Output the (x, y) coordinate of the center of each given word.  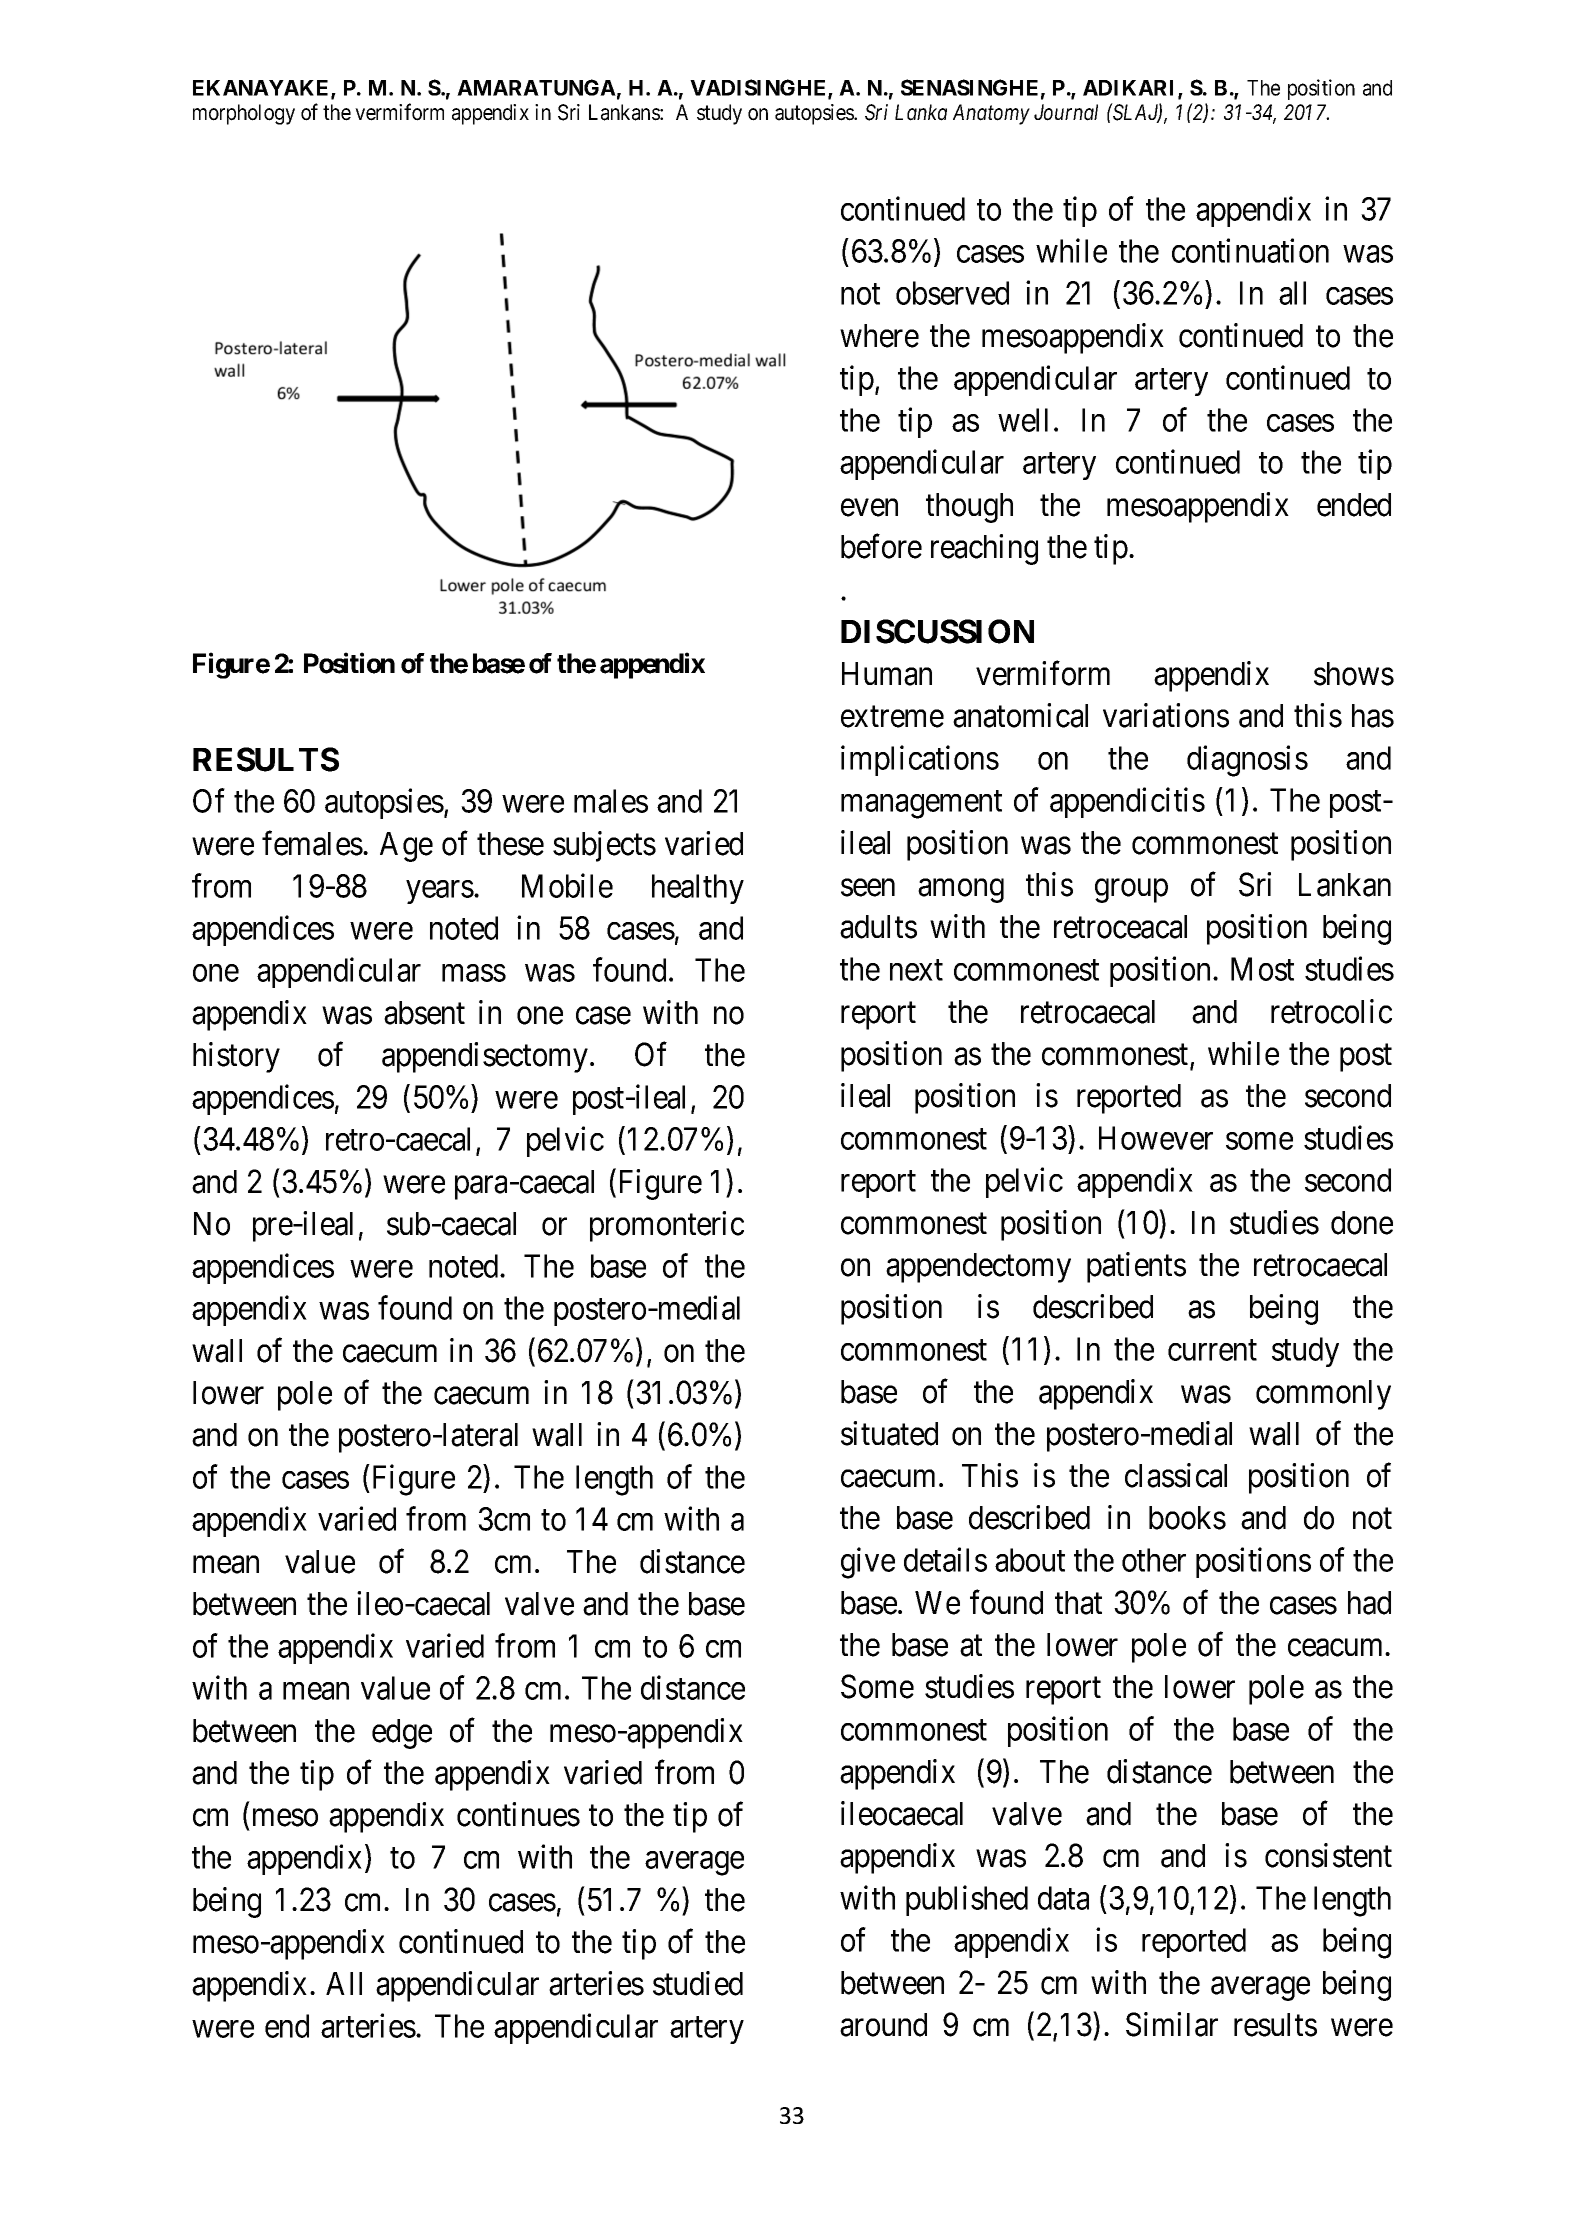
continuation (1250, 251)
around (883, 2025)
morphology (244, 114)
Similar (1172, 2024)
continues (518, 1814)
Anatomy (991, 114)
